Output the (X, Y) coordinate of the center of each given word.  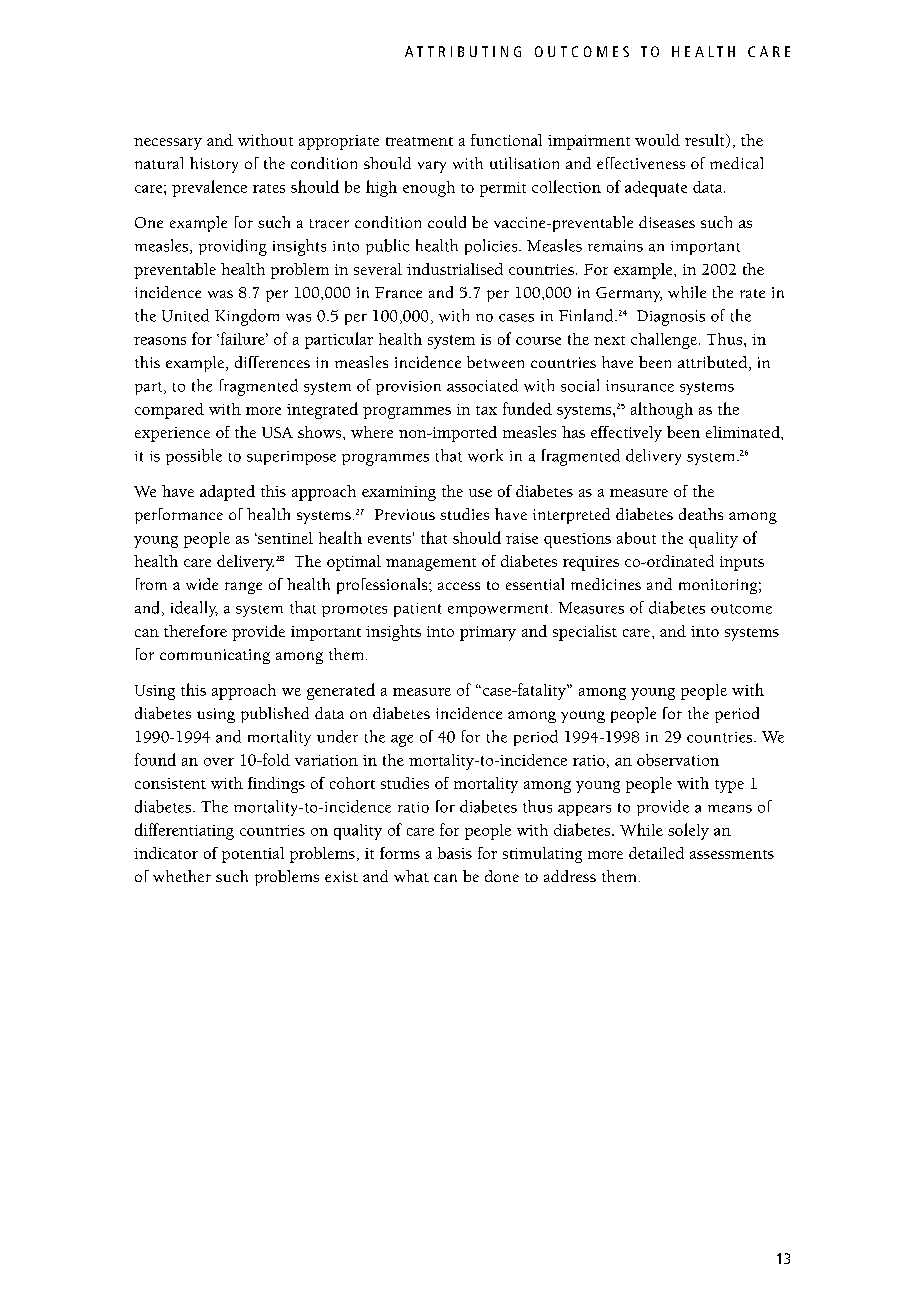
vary (432, 167)
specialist (585, 633)
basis (455, 853)
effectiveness (641, 163)
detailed (656, 853)
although (662, 410)
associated (482, 385)
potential (253, 855)
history (214, 165)
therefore (195, 631)
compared (169, 411)
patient (417, 610)
